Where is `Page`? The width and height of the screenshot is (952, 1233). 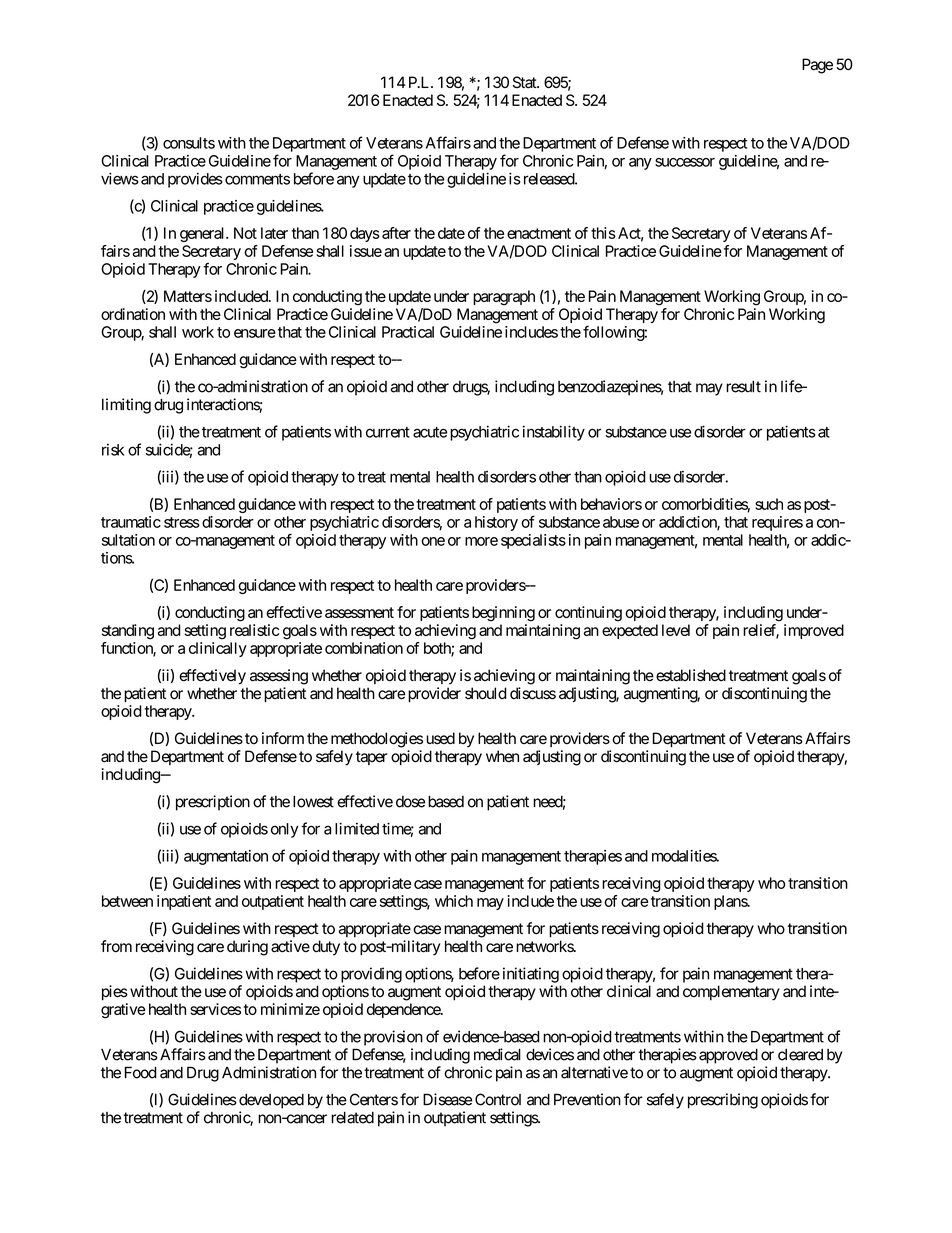
Page is located at coordinates (817, 66).
